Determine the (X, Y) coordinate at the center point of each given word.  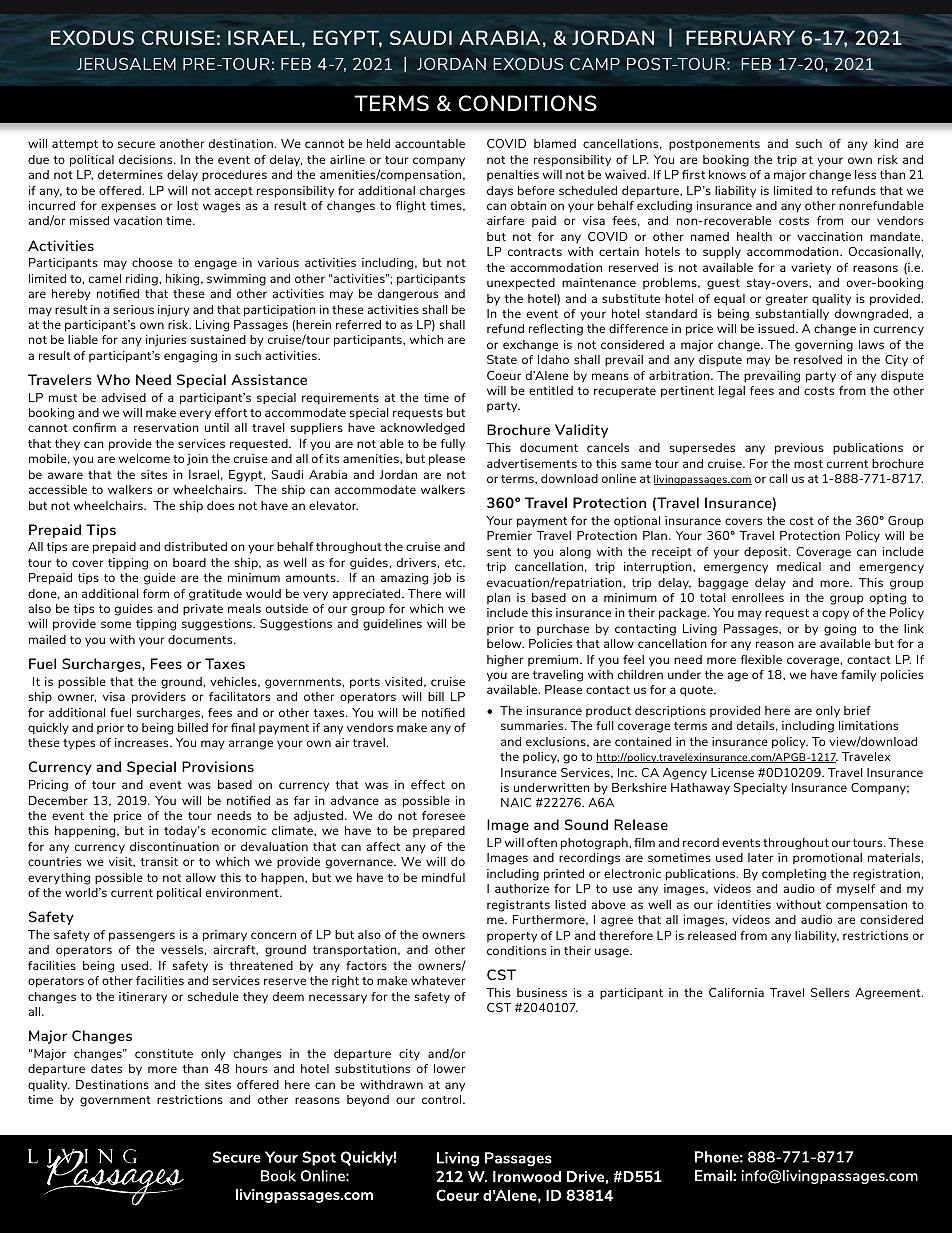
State (502, 359)
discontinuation (174, 846)
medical (799, 566)
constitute (164, 1053)
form (156, 593)
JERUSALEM (126, 64)
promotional (827, 858)
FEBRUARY (740, 37)
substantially (792, 314)
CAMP (595, 64)
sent (499, 552)
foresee (443, 815)
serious (133, 309)
